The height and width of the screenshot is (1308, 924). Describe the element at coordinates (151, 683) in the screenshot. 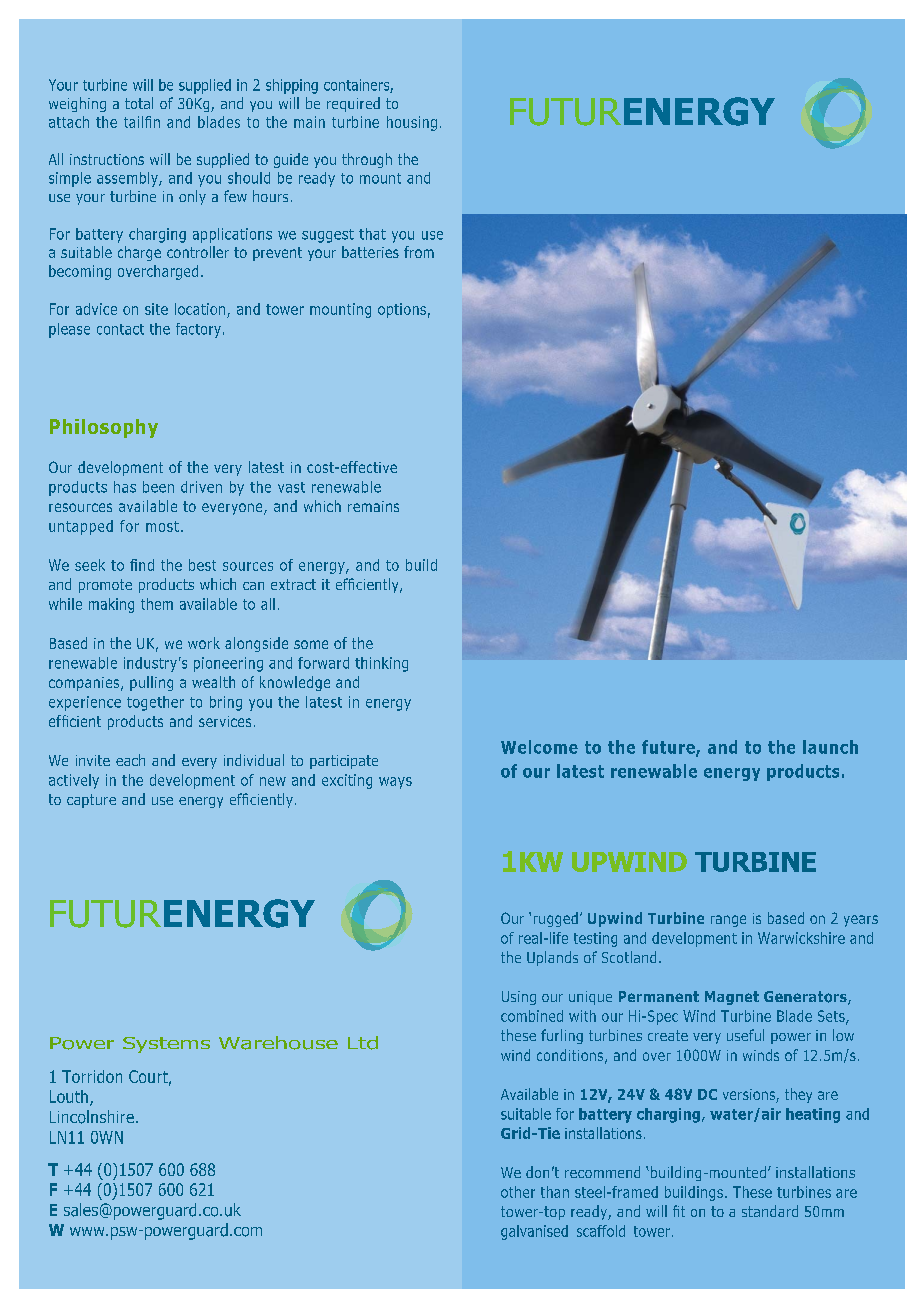

I see `pulling` at that location.
